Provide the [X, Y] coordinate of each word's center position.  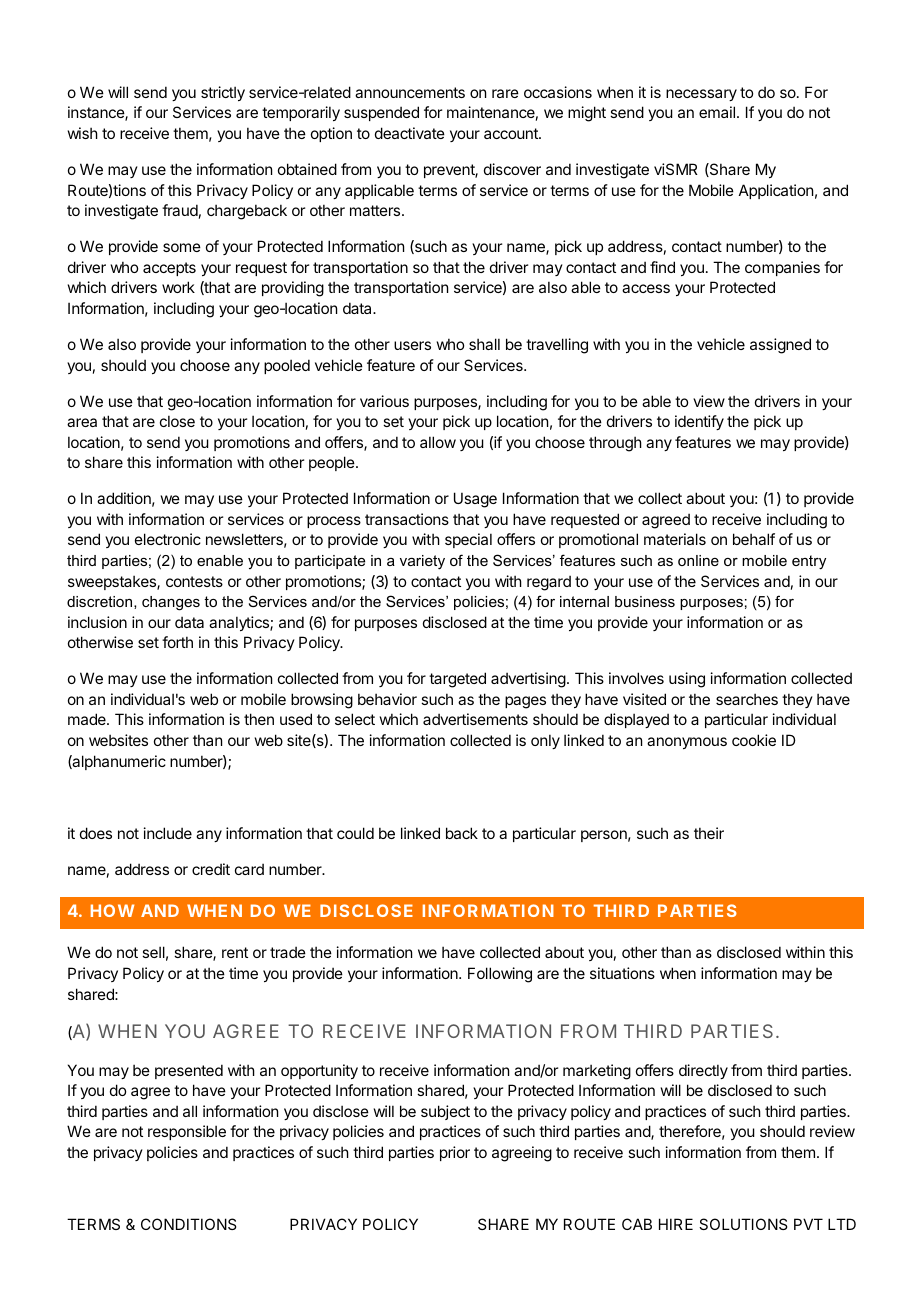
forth [177, 642]
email [717, 112]
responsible [187, 1132]
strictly [223, 93]
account [512, 133]
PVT [808, 1224]
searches [747, 699]
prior [455, 1153]
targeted [457, 680]
